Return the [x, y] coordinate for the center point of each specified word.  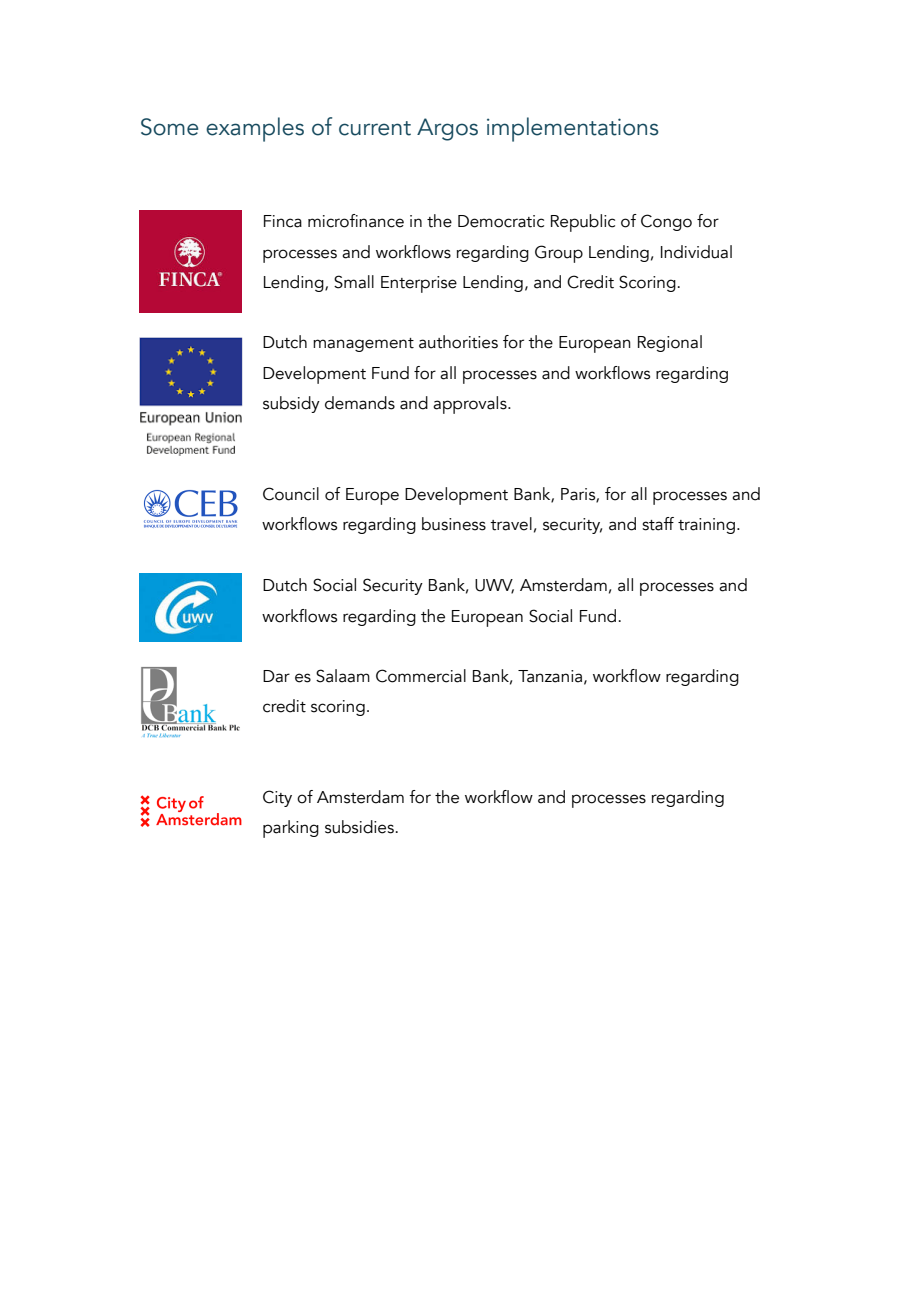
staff [658, 524]
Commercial [421, 676]
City [277, 798]
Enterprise [419, 284]
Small [354, 282]
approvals [471, 405]
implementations [573, 129]
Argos [447, 129]
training [706, 526]
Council [291, 494]
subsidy [291, 404]
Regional [670, 343]
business [454, 524]
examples [255, 129]
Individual [696, 252]
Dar [276, 676]
